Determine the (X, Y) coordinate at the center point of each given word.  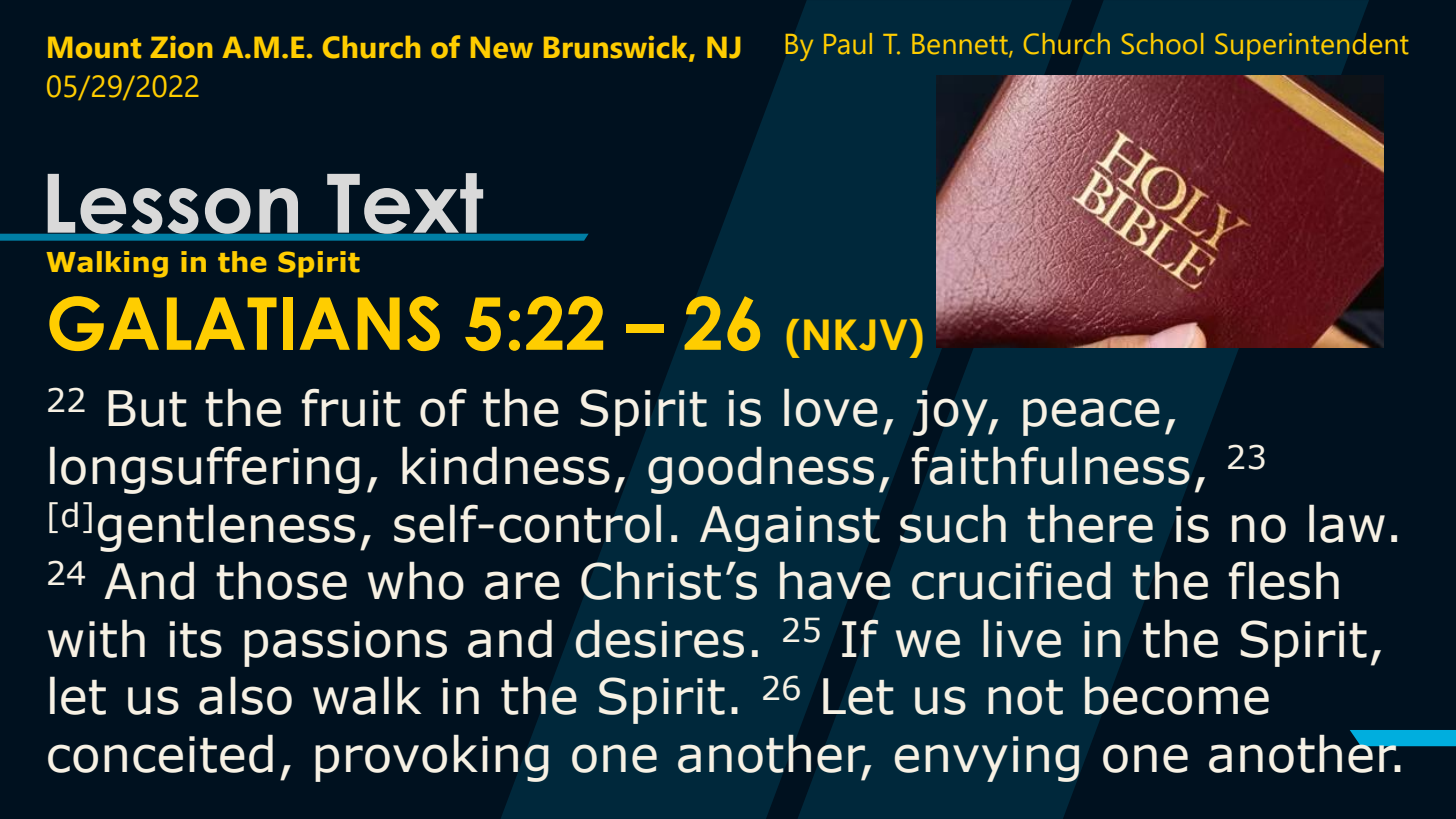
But (147, 408)
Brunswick (617, 48)
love (831, 408)
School (1162, 44)
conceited (160, 753)
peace (1091, 417)
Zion (181, 47)
